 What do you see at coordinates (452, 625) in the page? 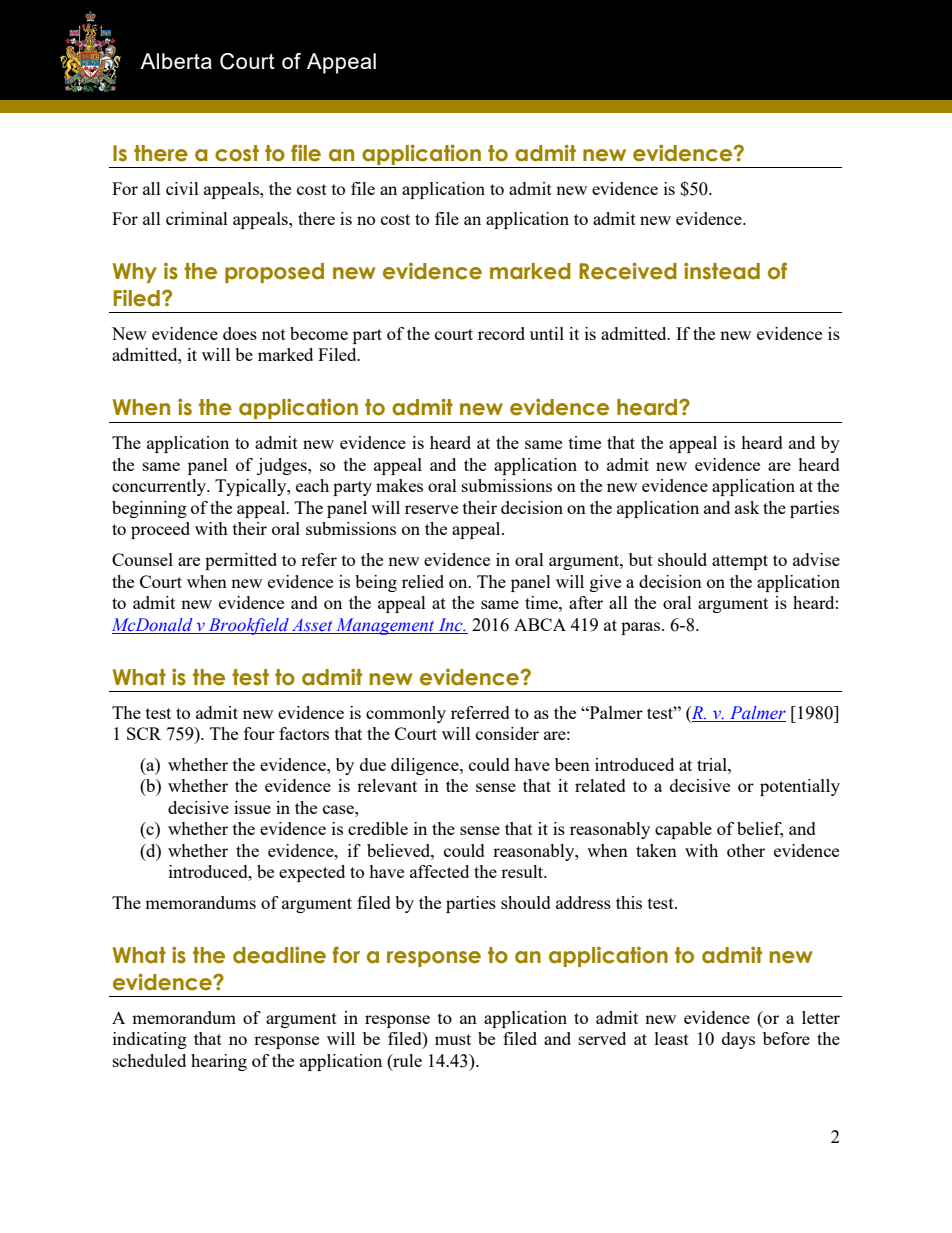
I see `Inc` at bounding box center [452, 625].
